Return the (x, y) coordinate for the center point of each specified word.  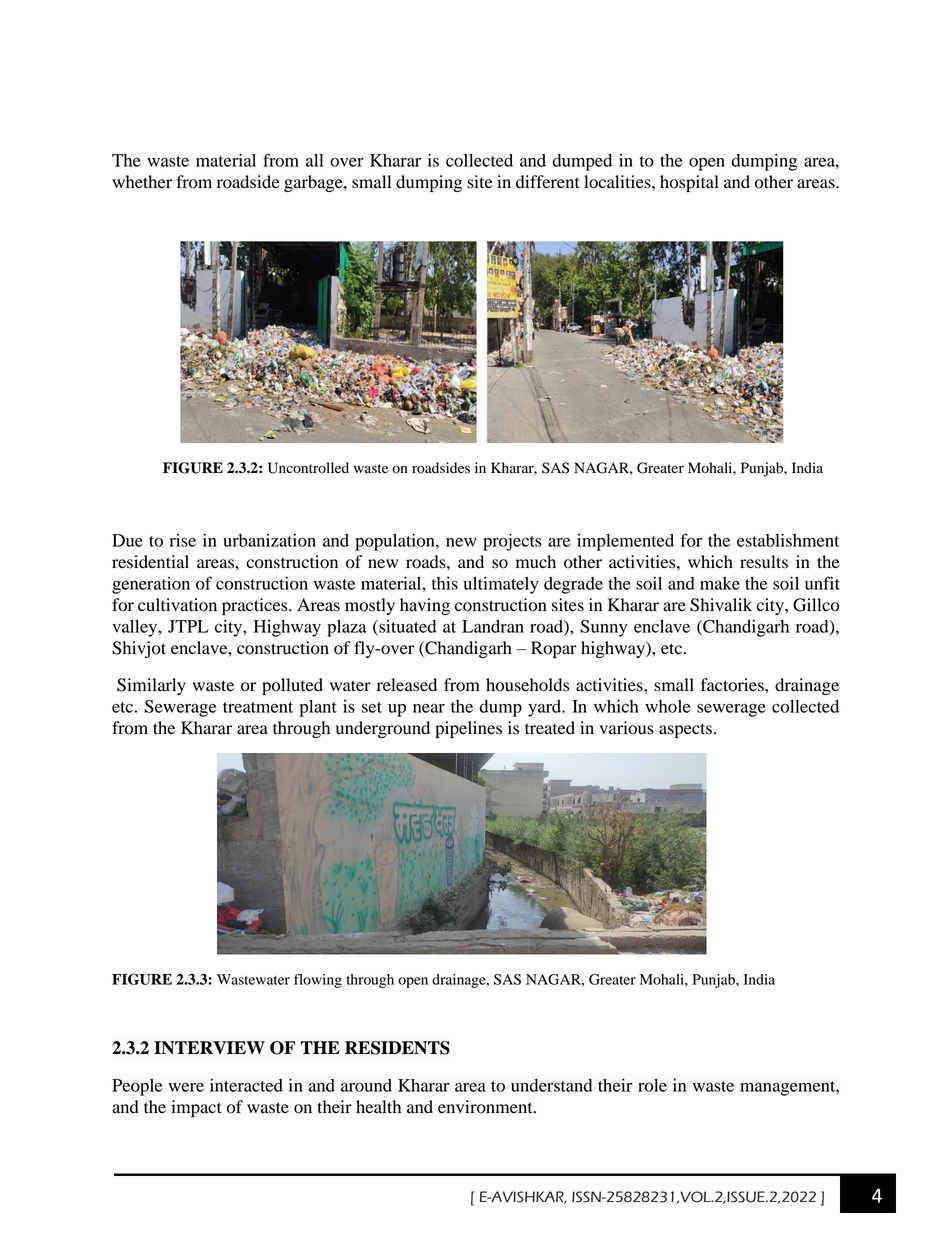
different (548, 182)
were (186, 1087)
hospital (689, 183)
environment (486, 1107)
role (652, 1085)
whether (142, 182)
